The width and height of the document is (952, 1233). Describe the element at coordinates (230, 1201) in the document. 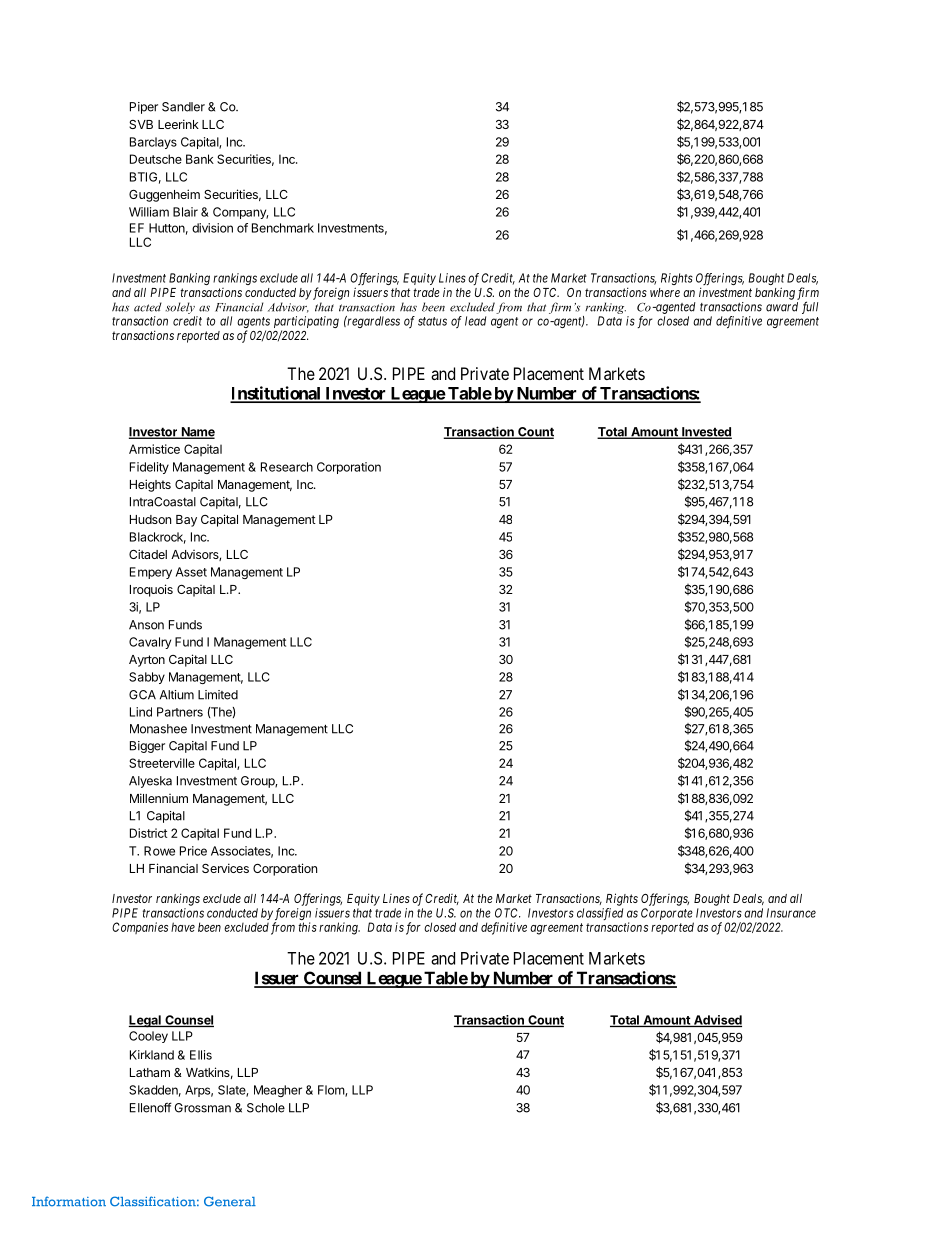

I see `General` at that location.
